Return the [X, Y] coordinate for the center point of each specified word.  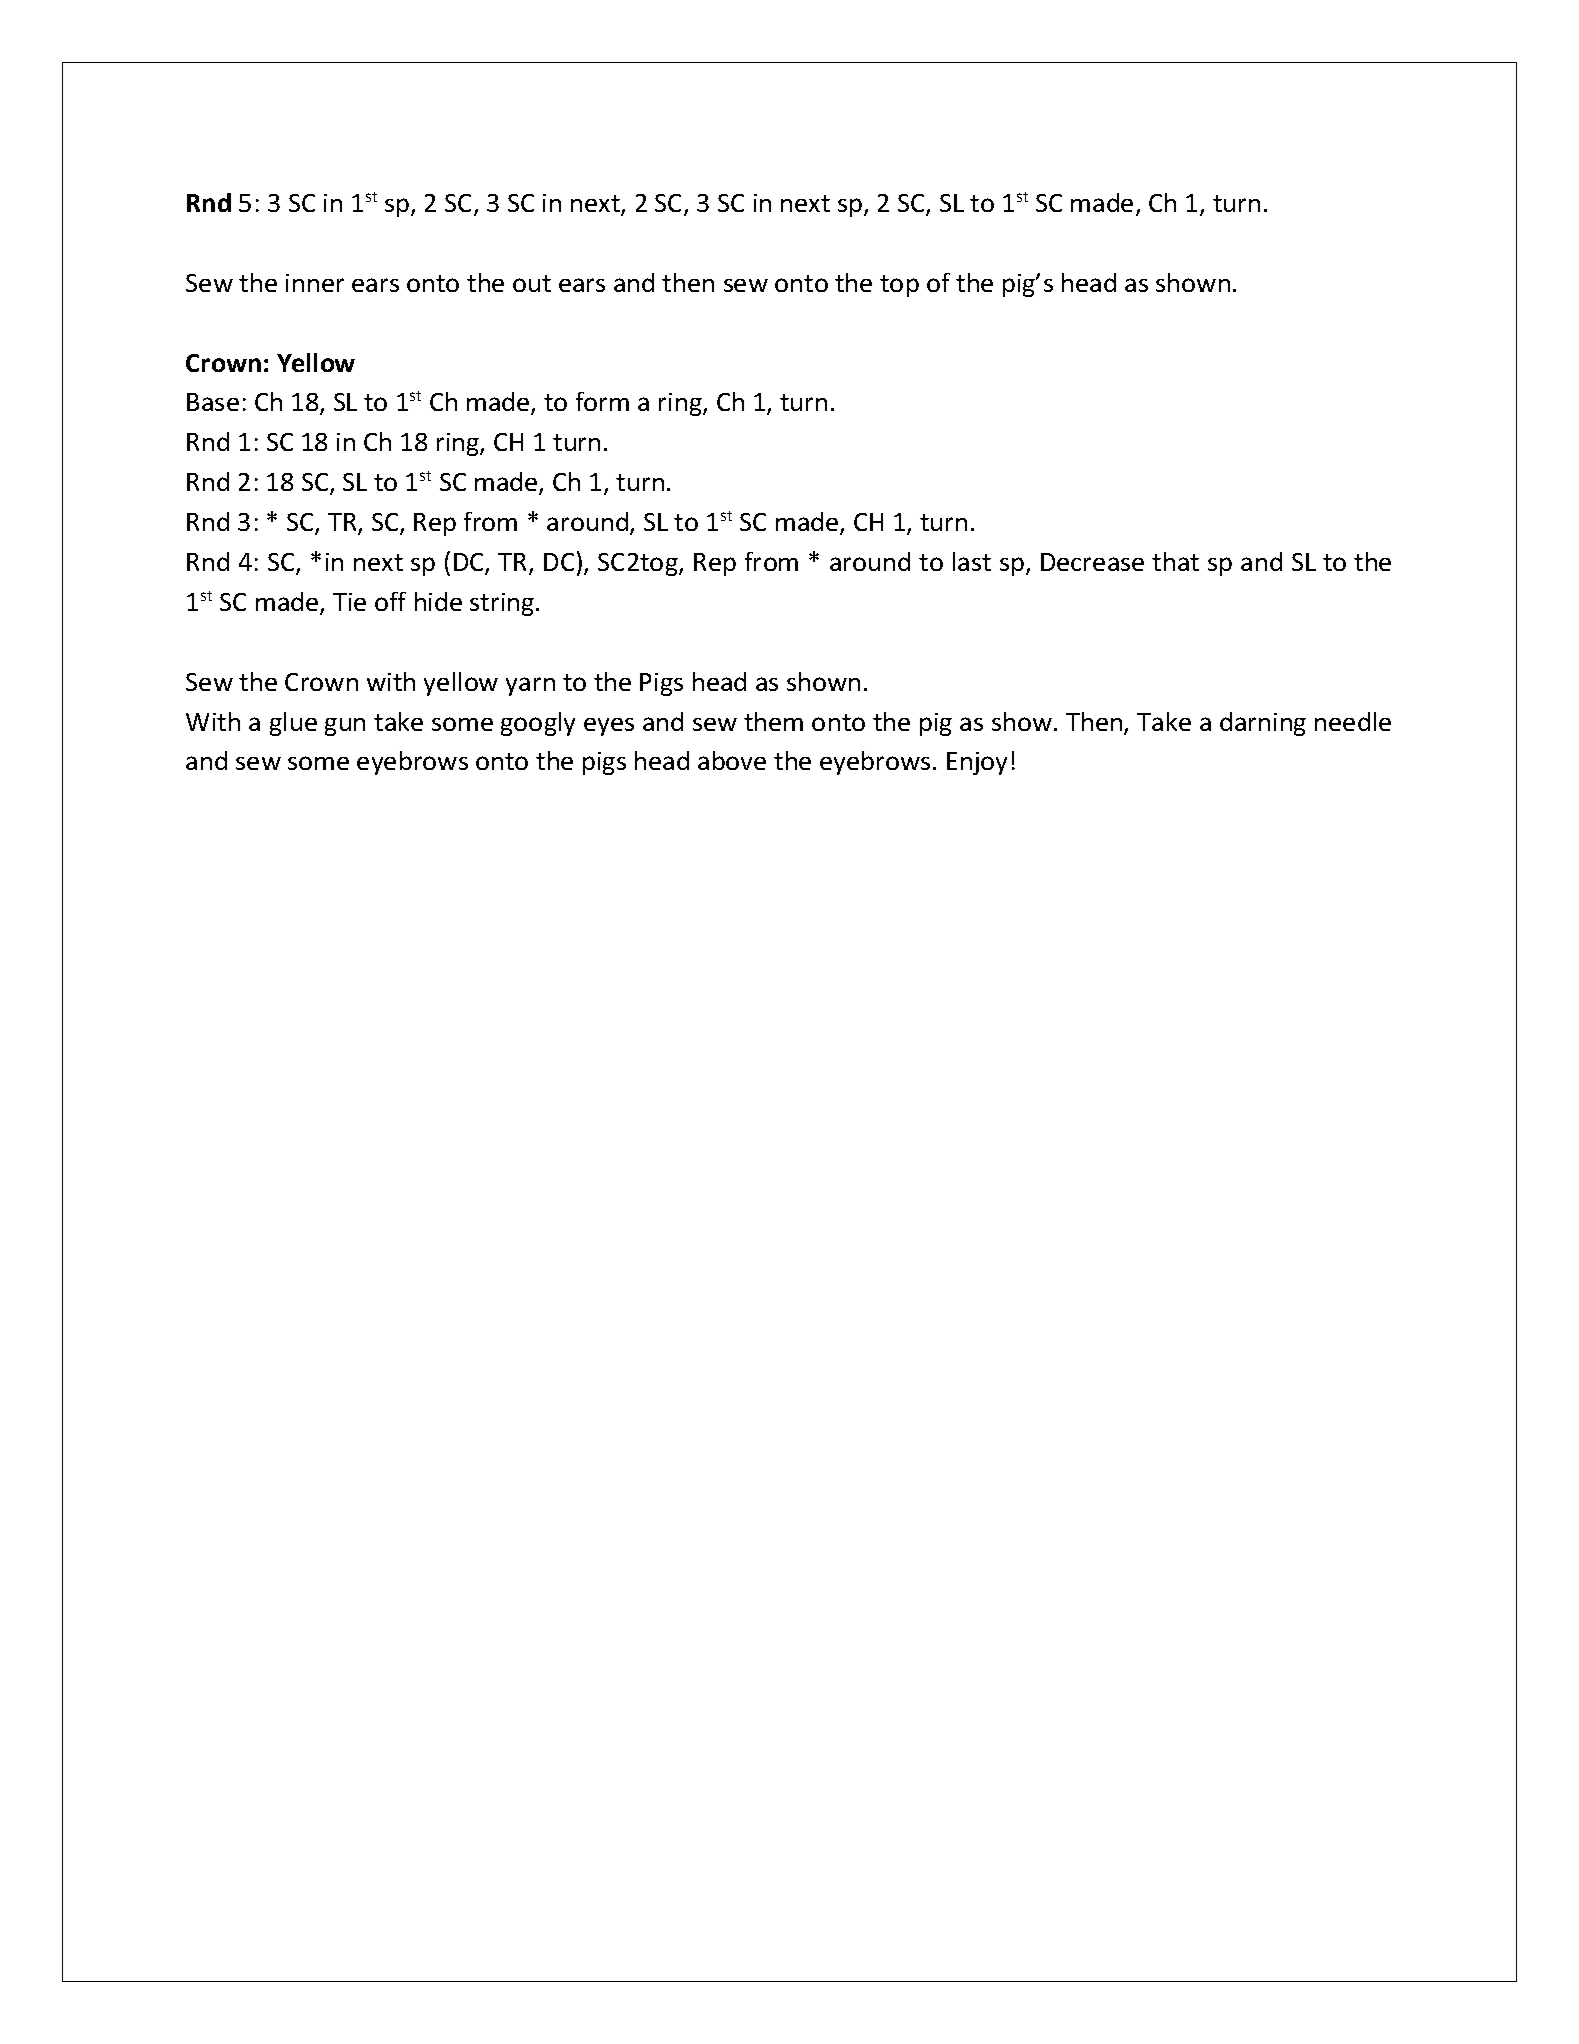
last [972, 561]
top [899, 286]
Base [213, 402]
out [532, 283]
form [602, 401]
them [773, 721]
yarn [530, 686]
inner [315, 283]
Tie [349, 602]
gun [345, 727]
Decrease [1092, 562]
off [390, 601]
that [1175, 561]
